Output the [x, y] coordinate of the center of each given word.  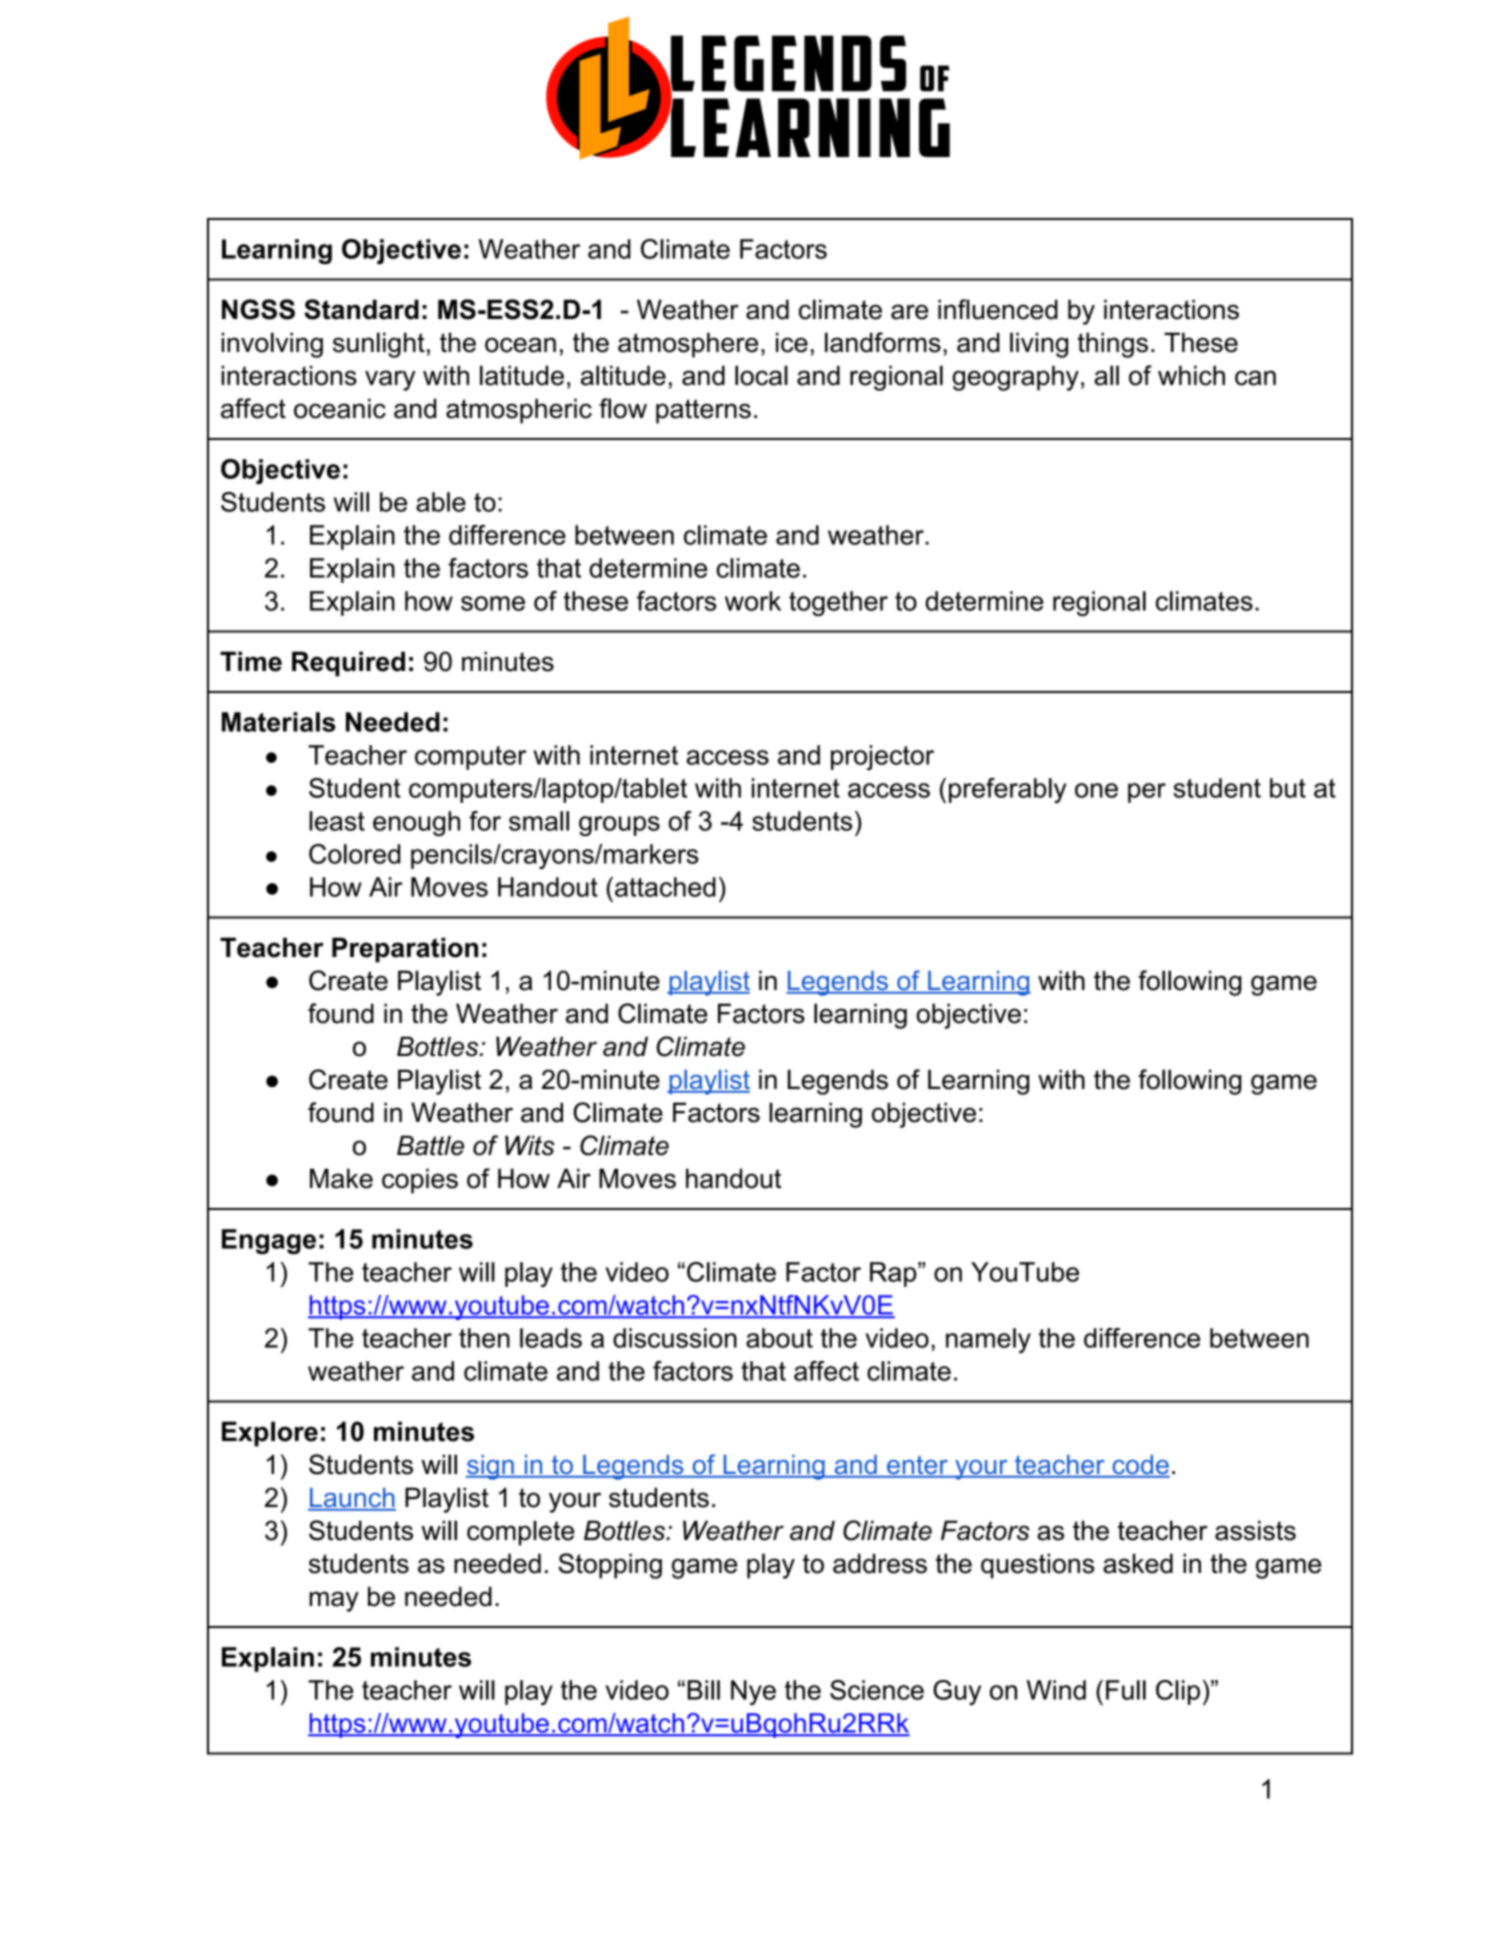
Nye [753, 1692]
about [779, 1338]
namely [988, 1340]
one [1096, 790]
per [1147, 793]
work [753, 601]
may [334, 1601]
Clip [1178, 1692]
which [1191, 375]
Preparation [405, 950]
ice [792, 342]
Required [348, 664]
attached [665, 887]
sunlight [379, 345]
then [484, 1338]
